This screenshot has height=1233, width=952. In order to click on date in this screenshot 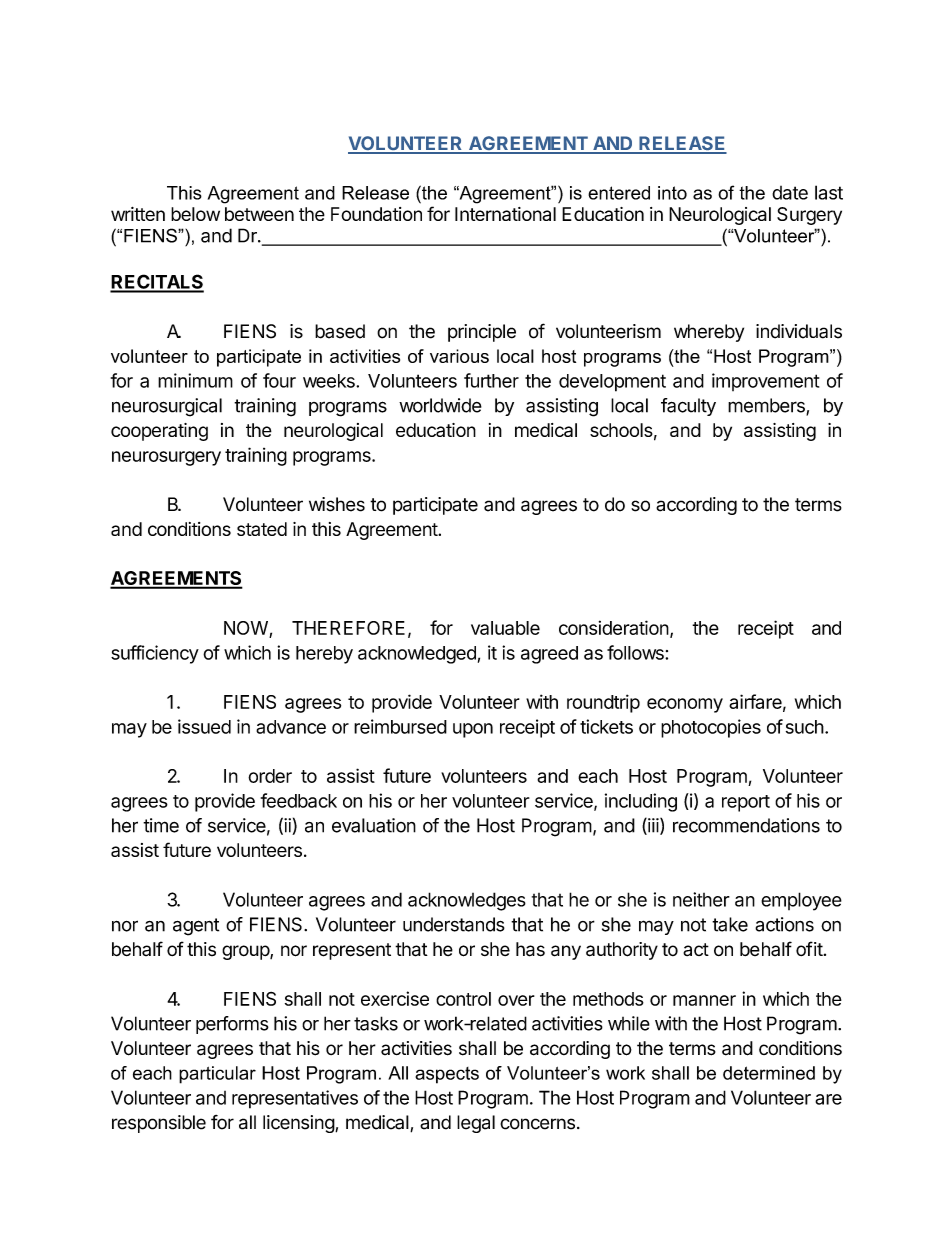, I will do `click(790, 193)`.
